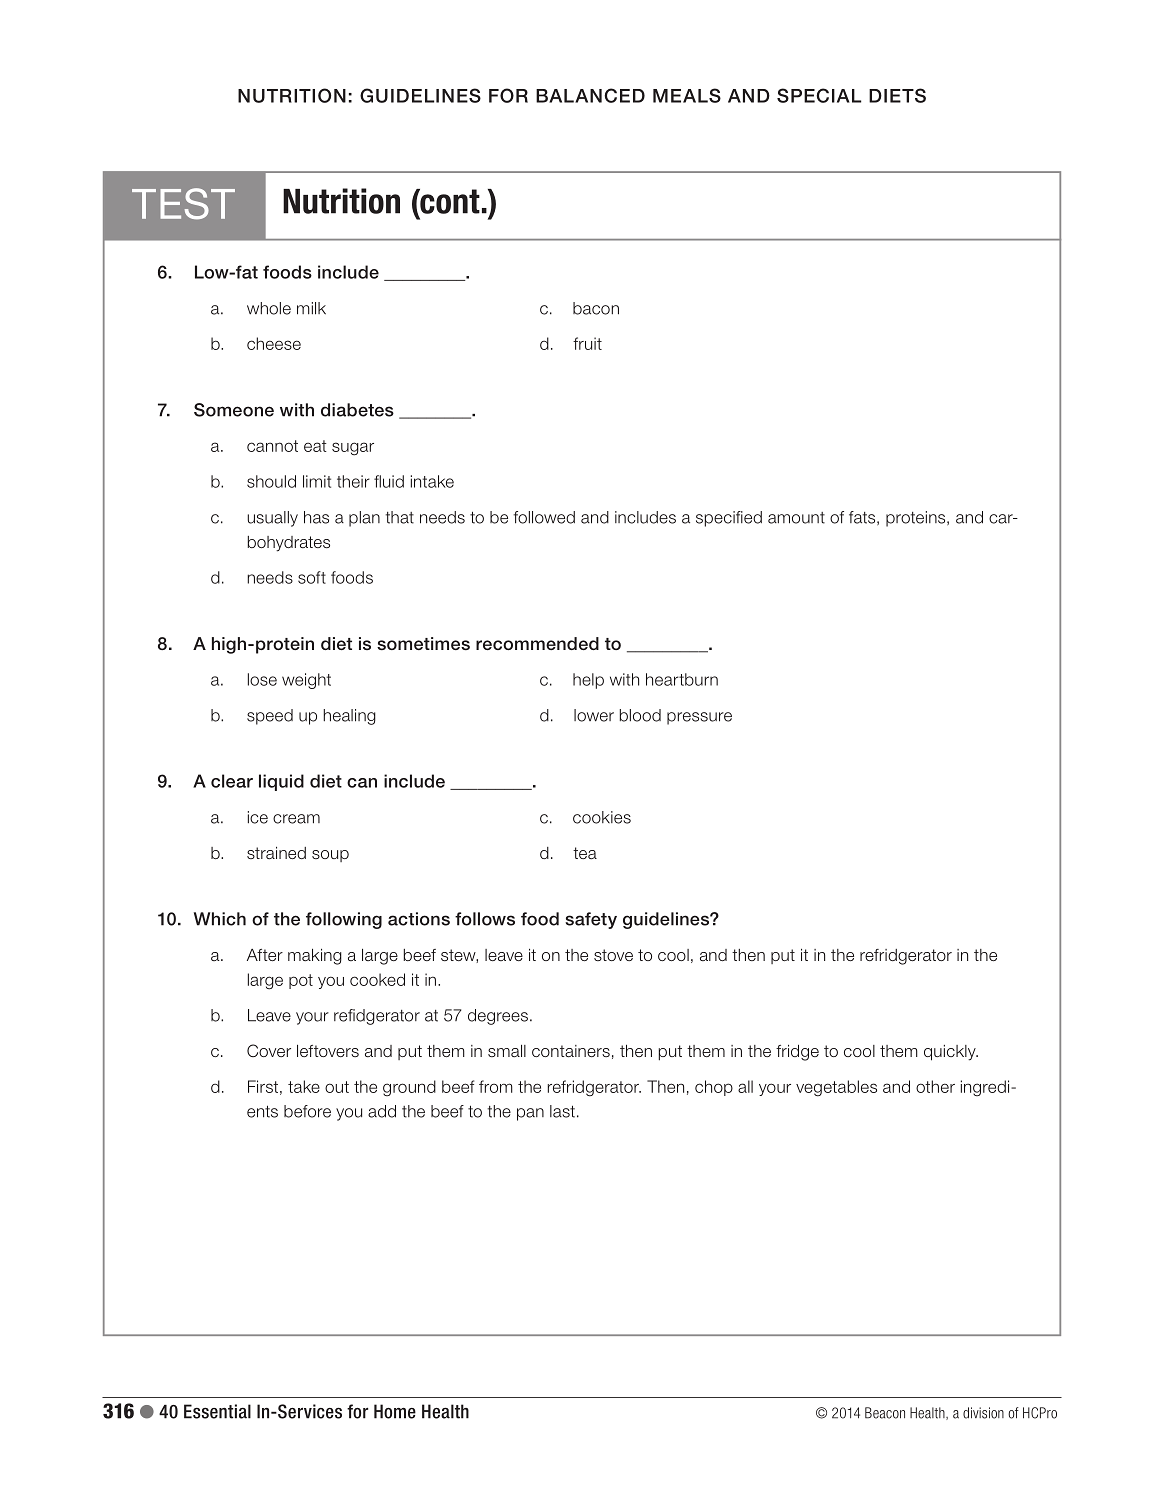  Describe the element at coordinates (183, 204) in the page. I see `TEST` at that location.
